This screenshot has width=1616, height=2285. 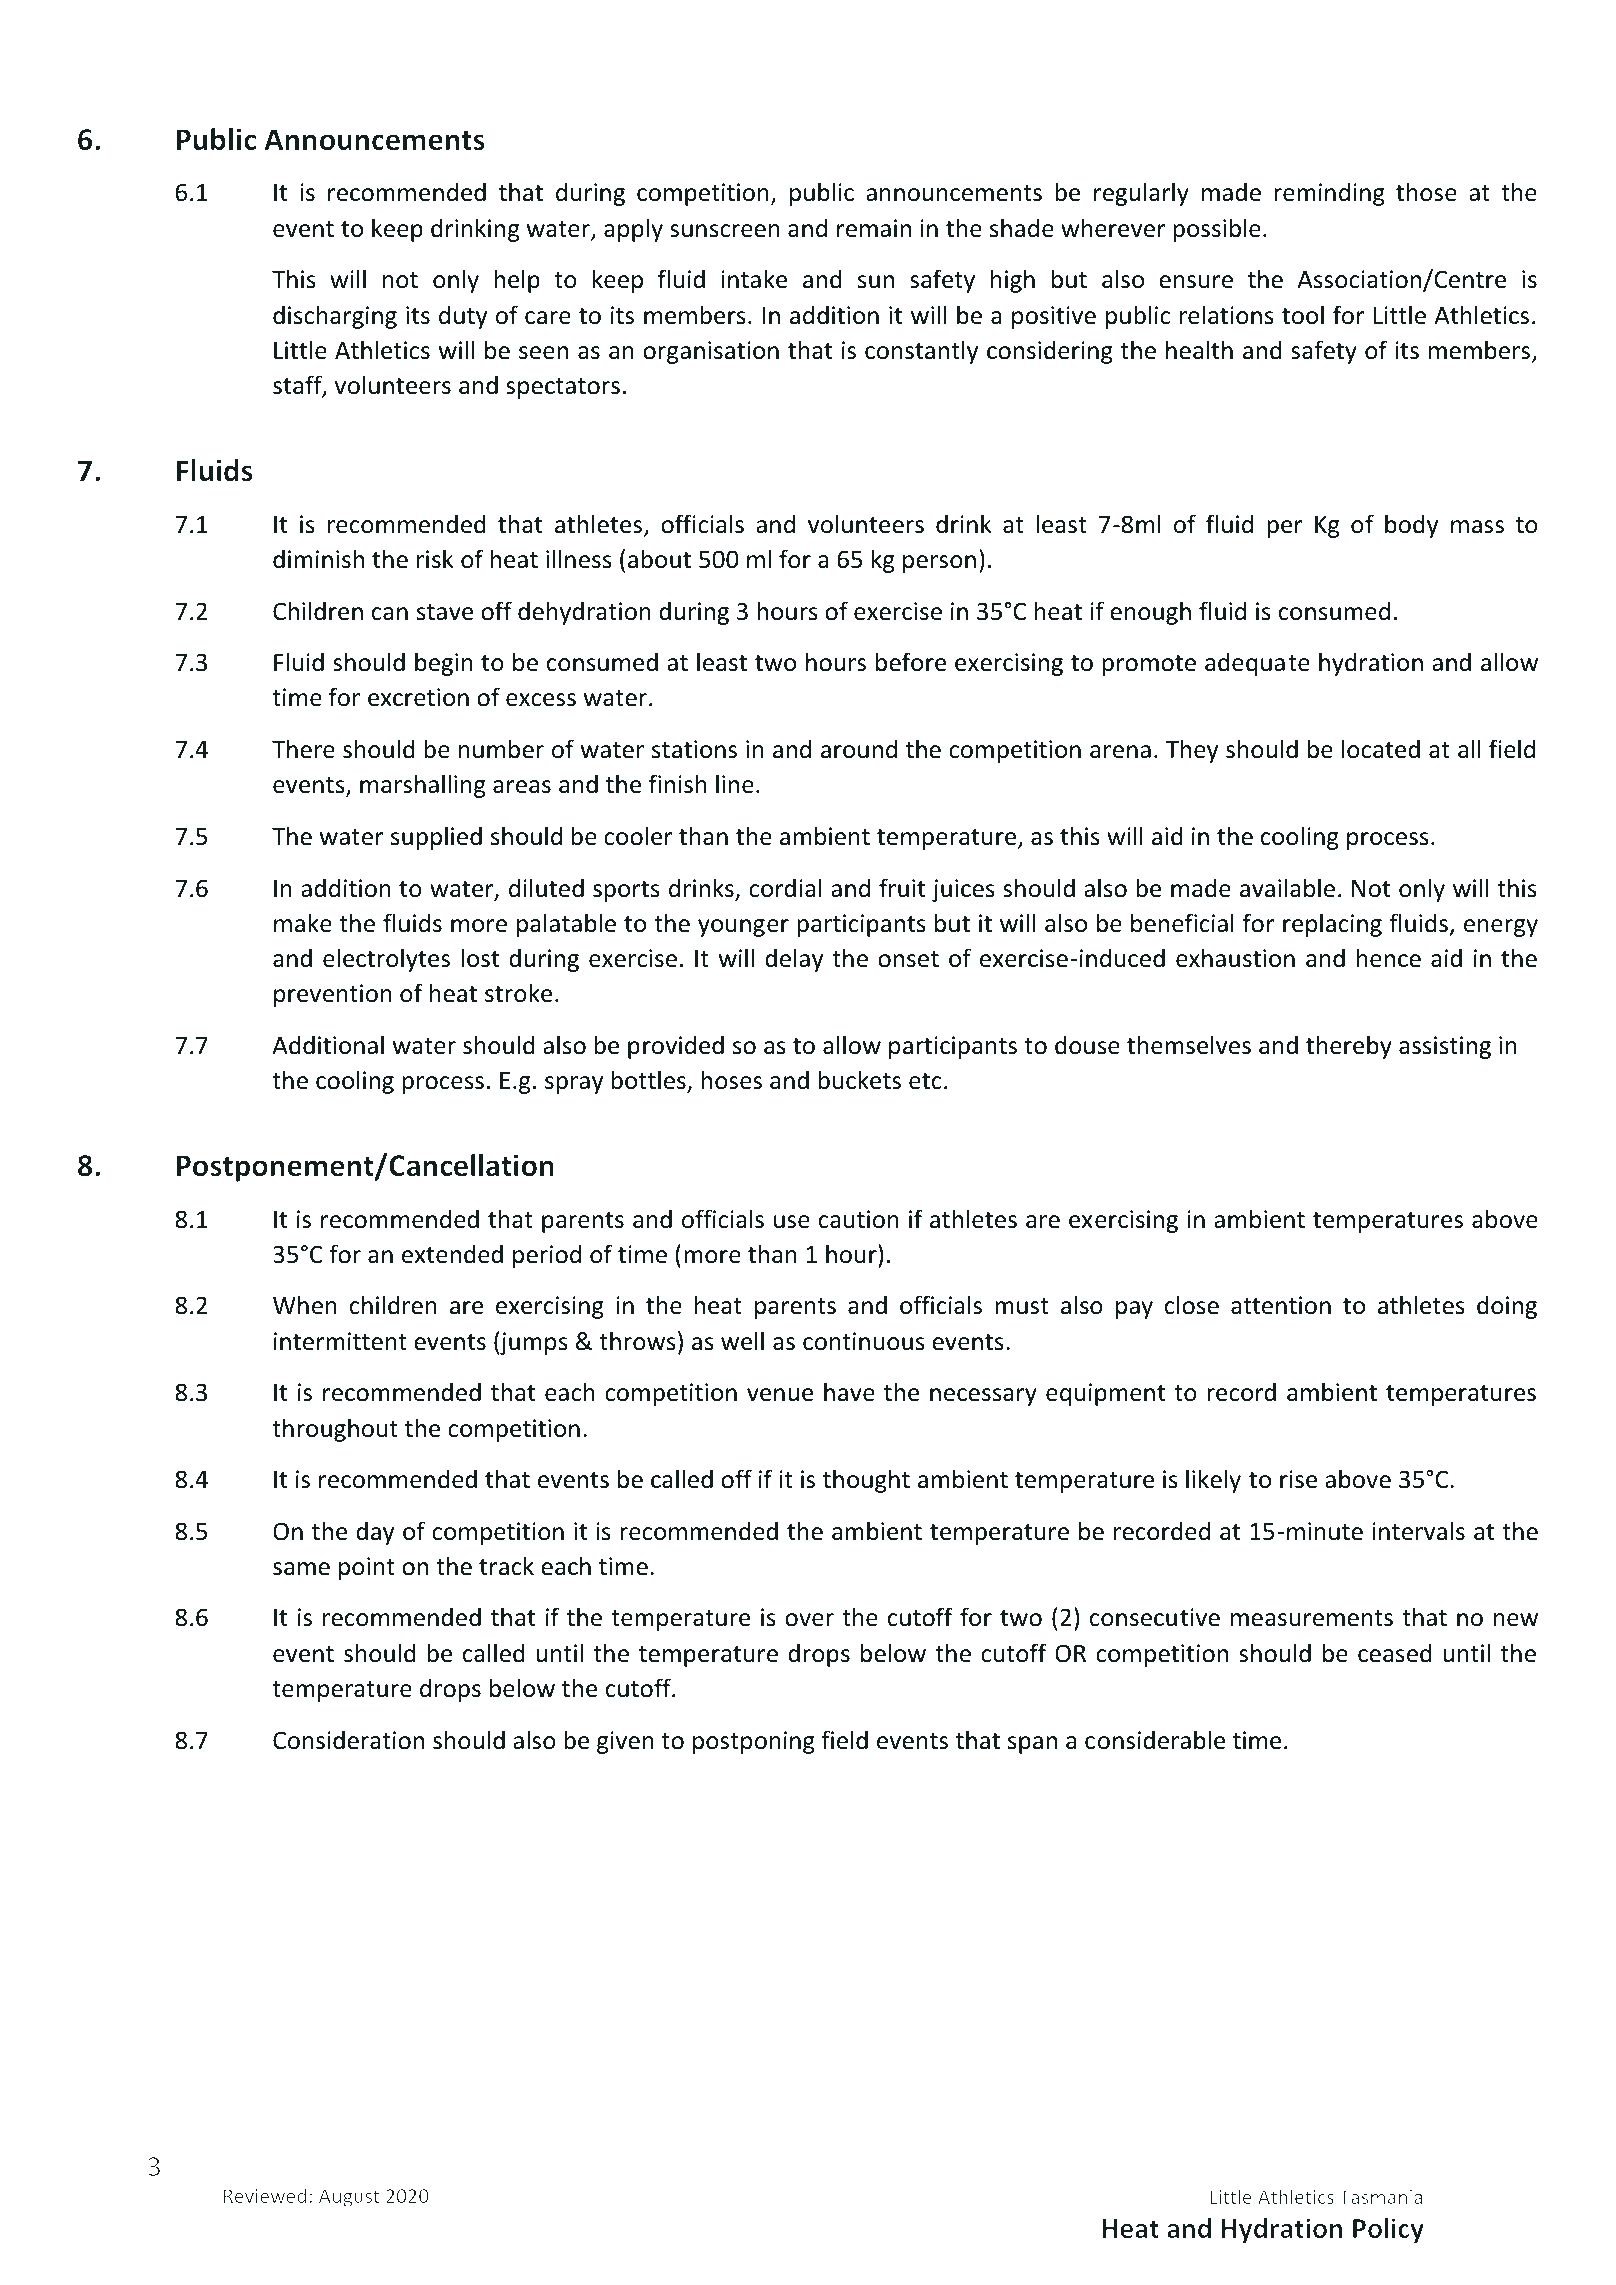 I want to click on duty, so click(x=463, y=317).
